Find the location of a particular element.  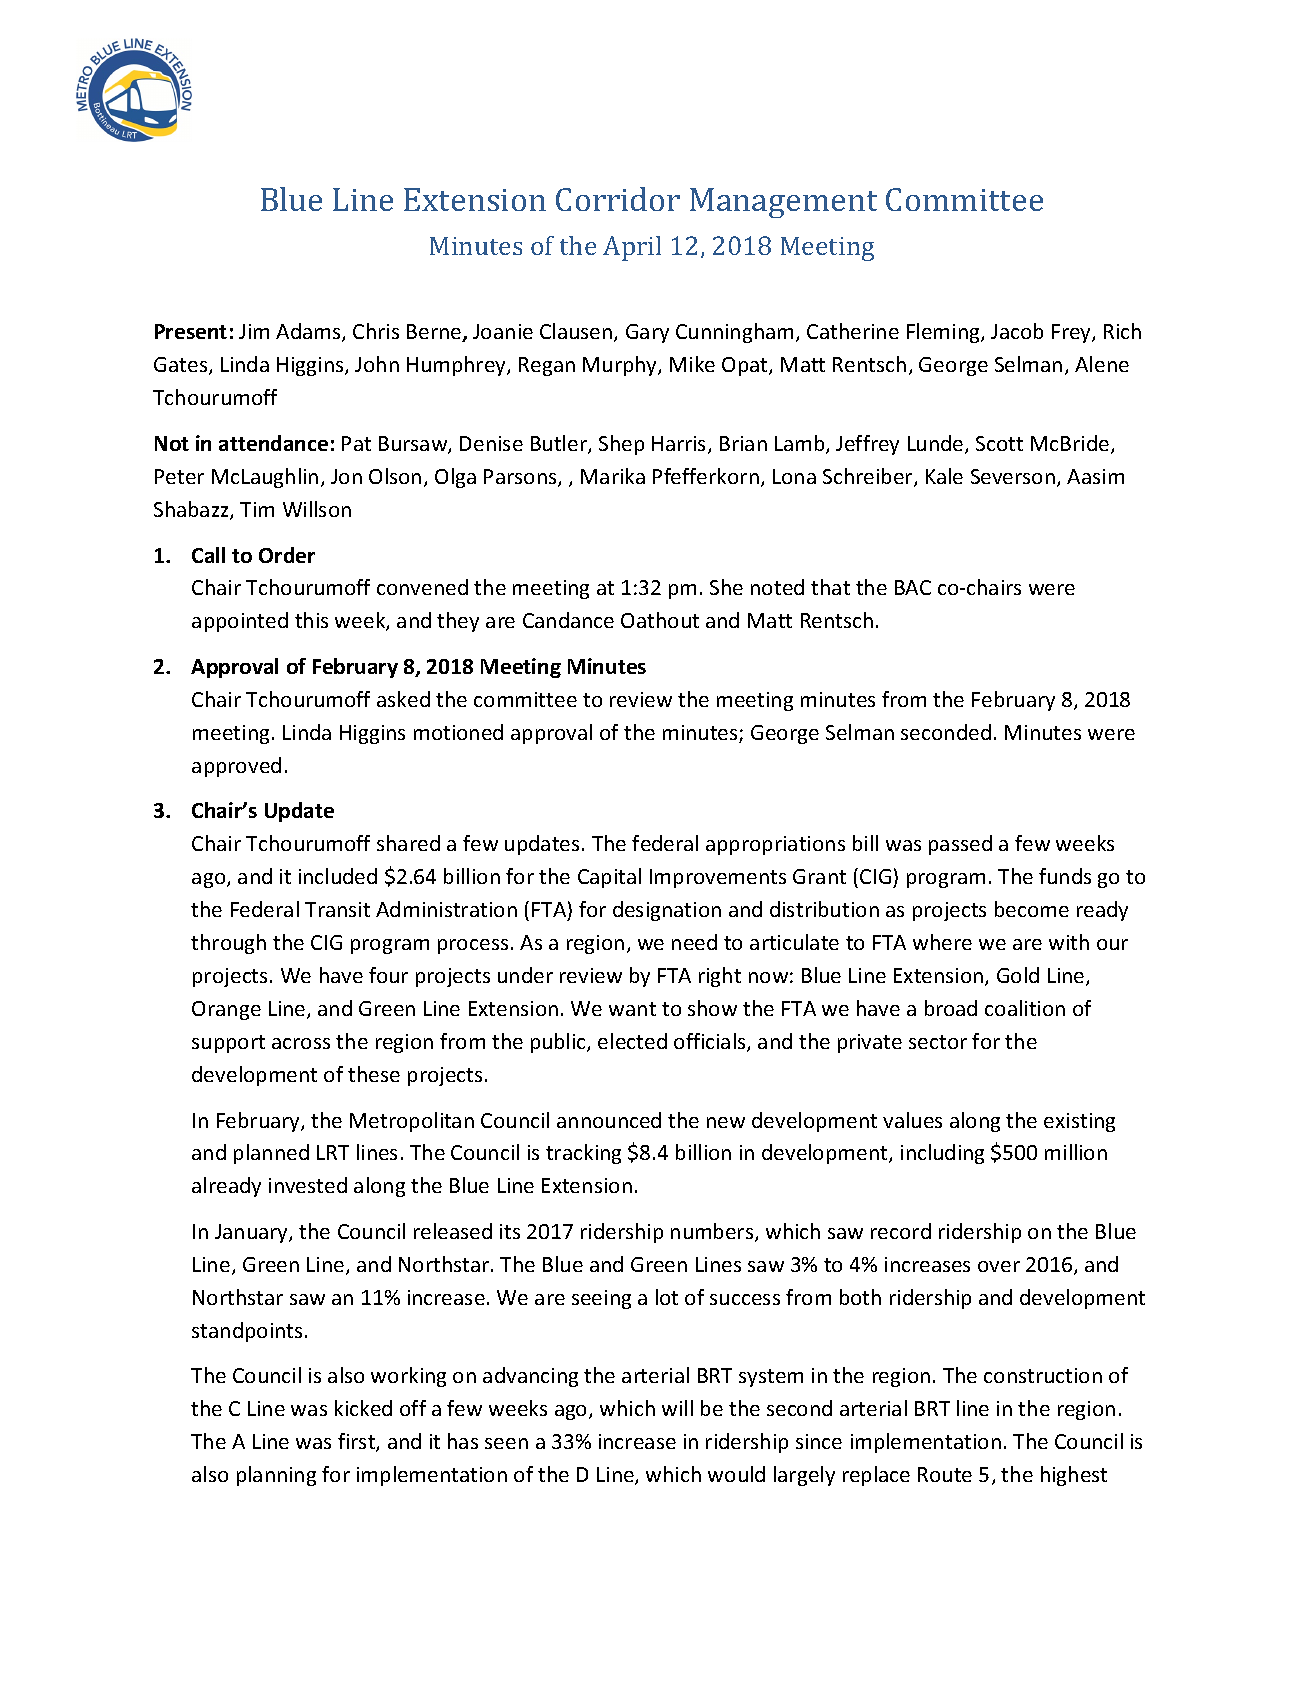

Adams is located at coordinates (309, 332).
